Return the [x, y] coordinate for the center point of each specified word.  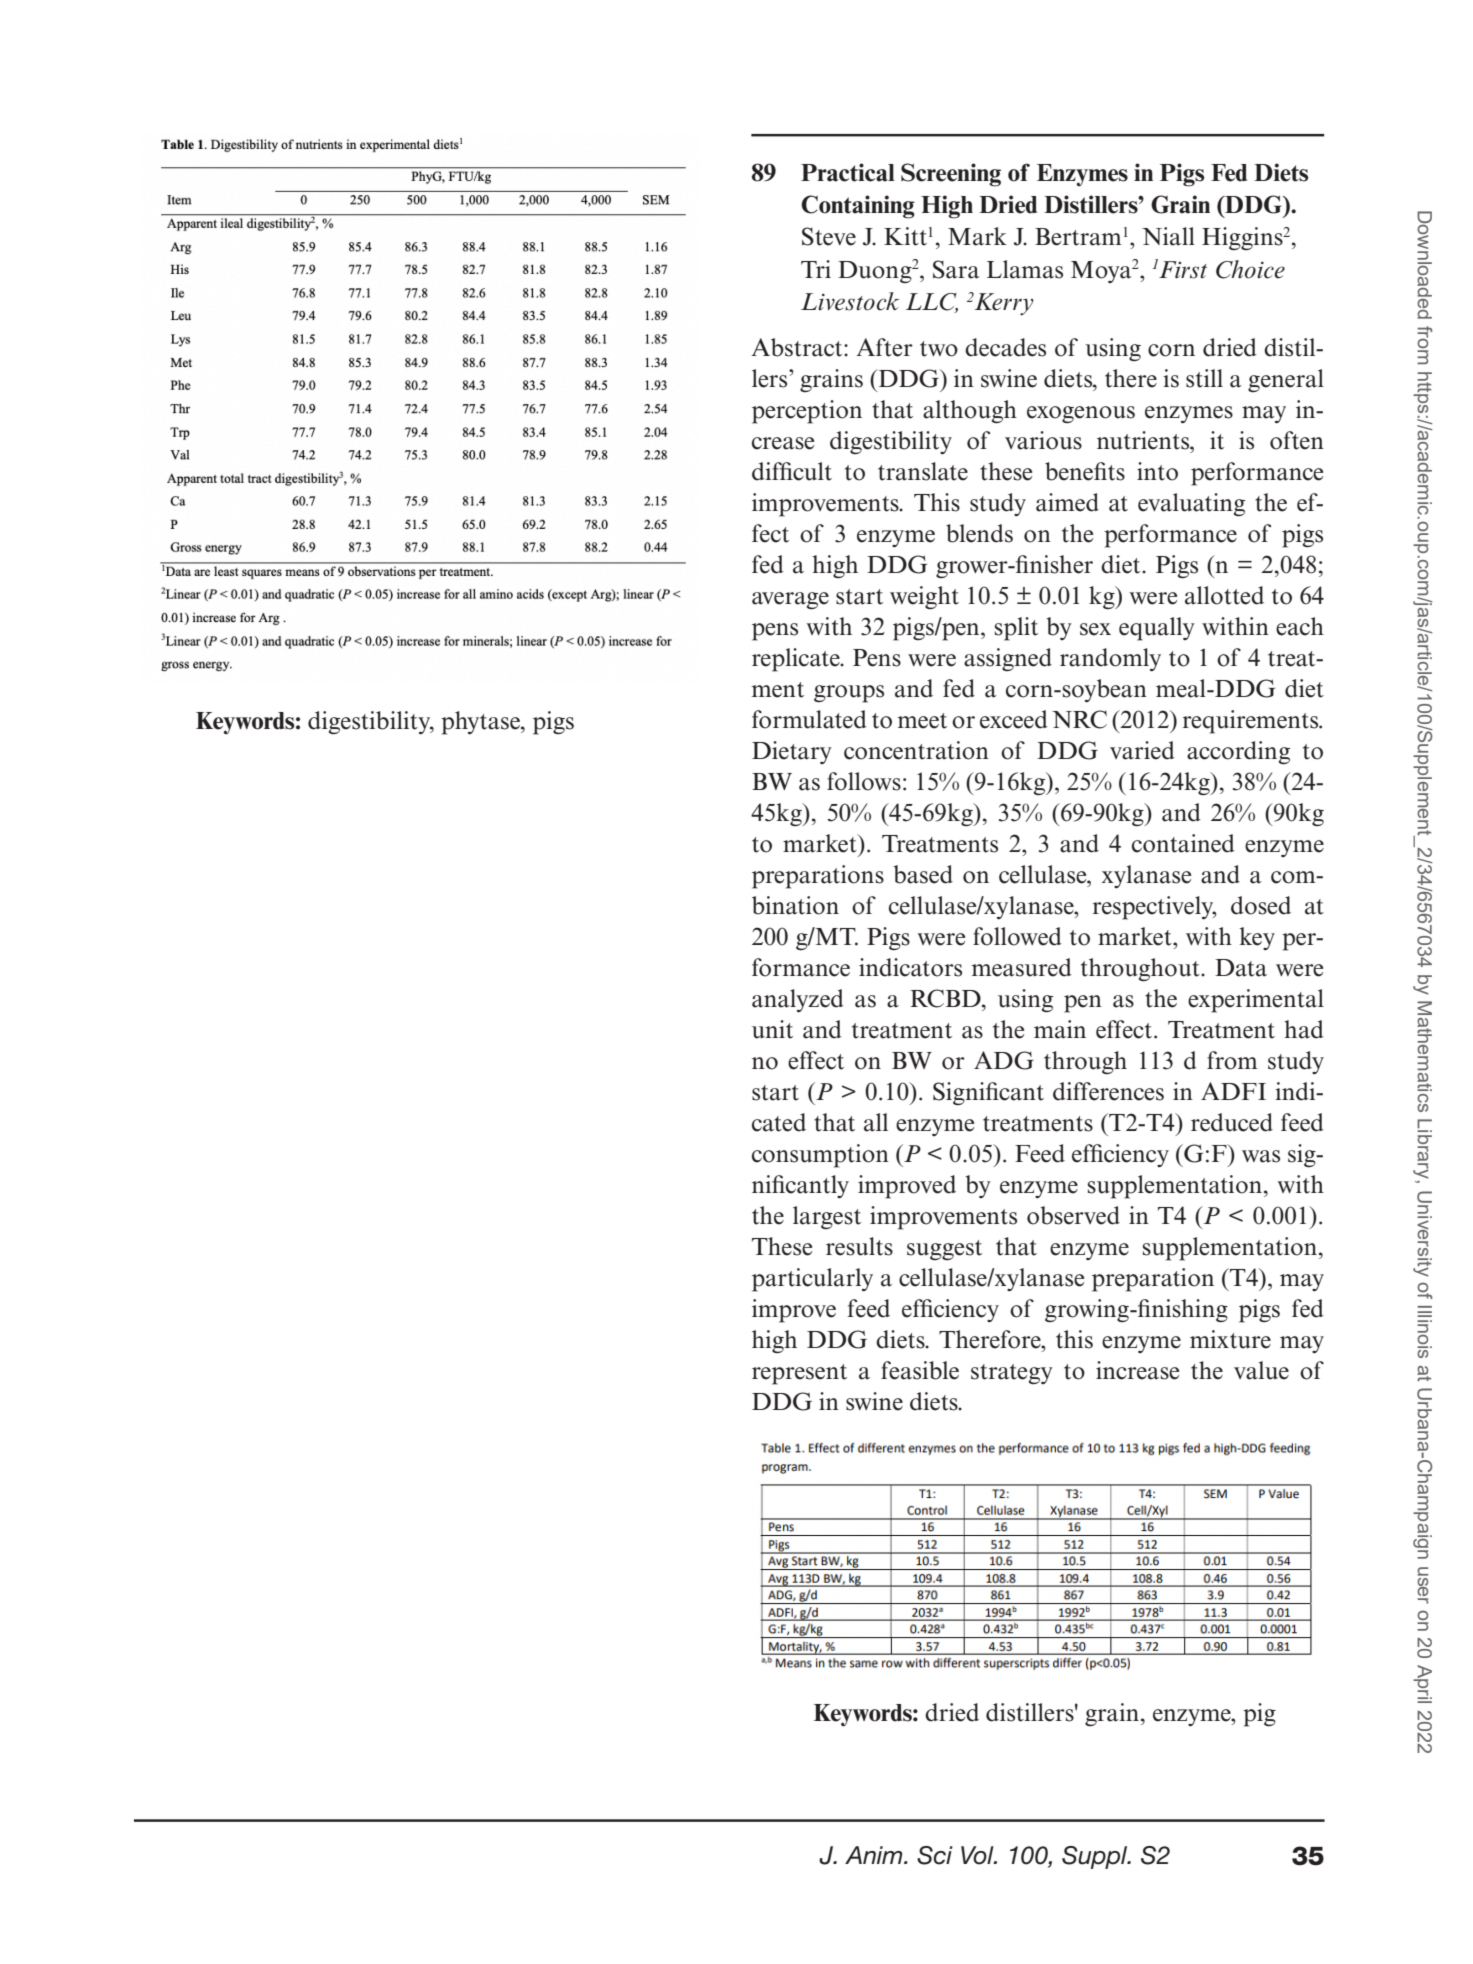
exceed [1014, 719]
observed [1073, 1215]
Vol [978, 1855]
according [1238, 753]
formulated [809, 719]
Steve [829, 236]
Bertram [1078, 237]
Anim [875, 1855]
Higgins [1243, 239]
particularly [812, 1280]
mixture [1230, 1339]
